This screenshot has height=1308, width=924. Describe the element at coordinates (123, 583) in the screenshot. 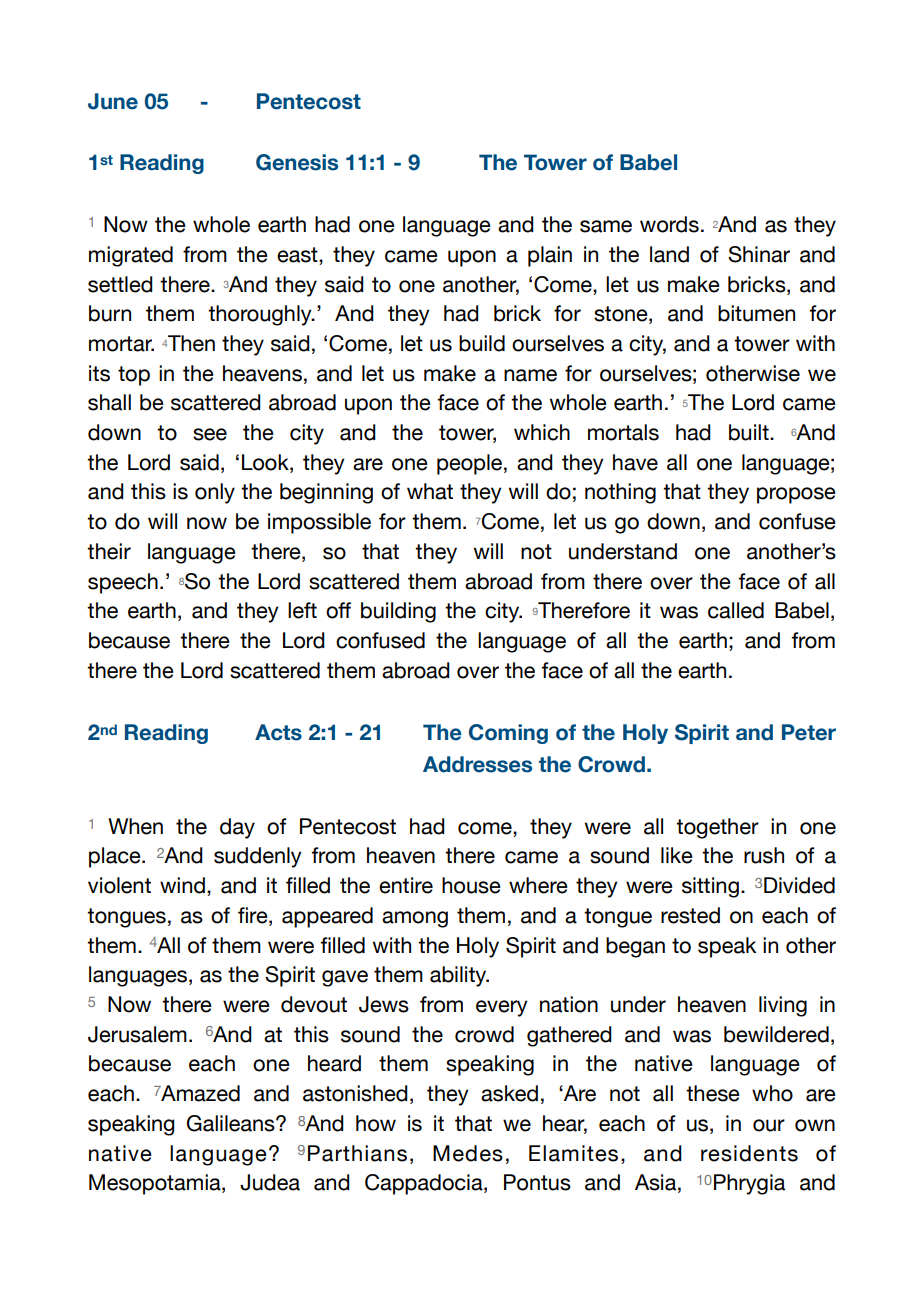

I see `speech` at that location.
